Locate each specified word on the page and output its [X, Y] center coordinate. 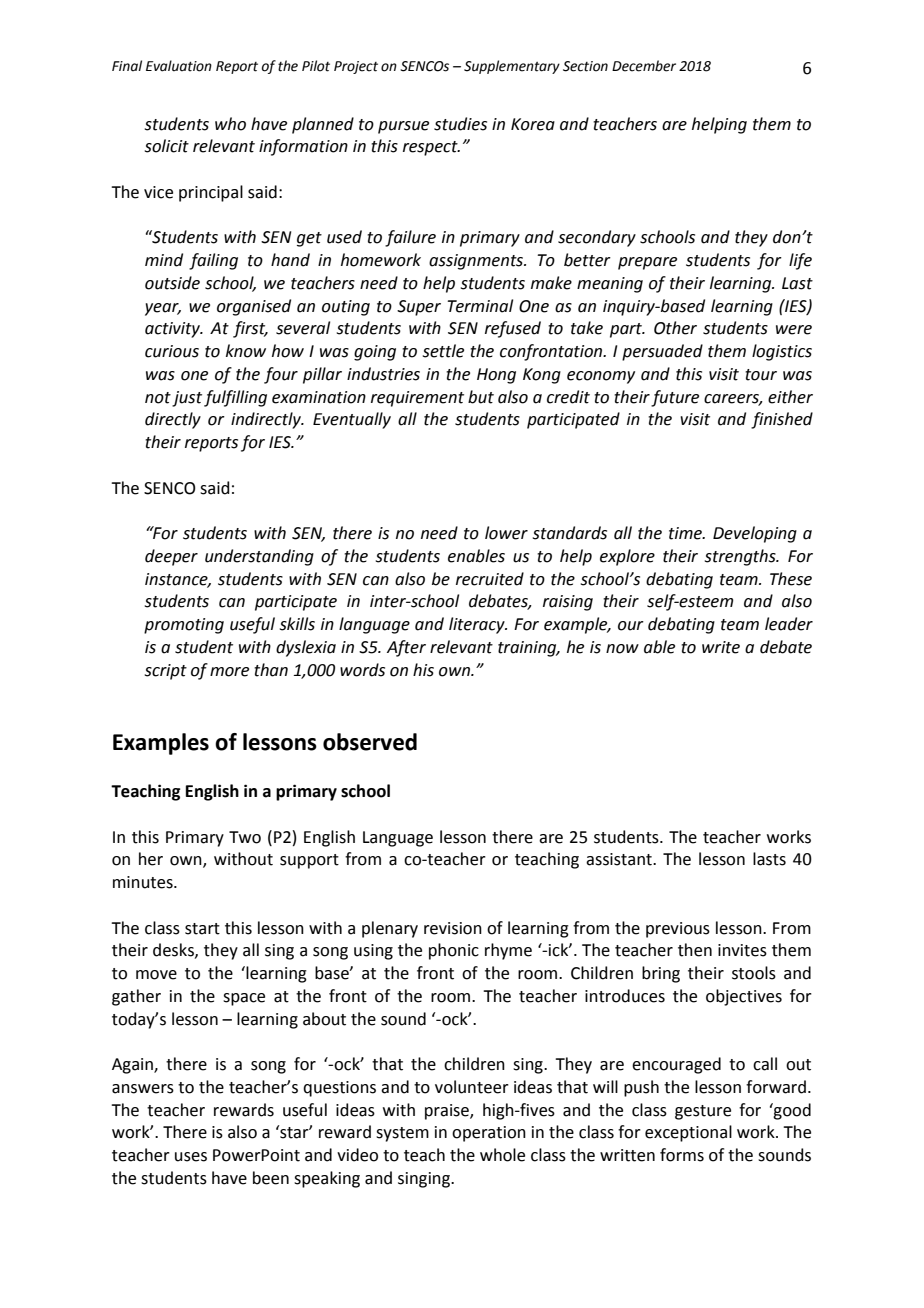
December [644, 66]
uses [191, 1157]
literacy [478, 625]
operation [489, 1134]
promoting [184, 626]
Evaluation [179, 66]
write [721, 647]
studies [460, 124]
